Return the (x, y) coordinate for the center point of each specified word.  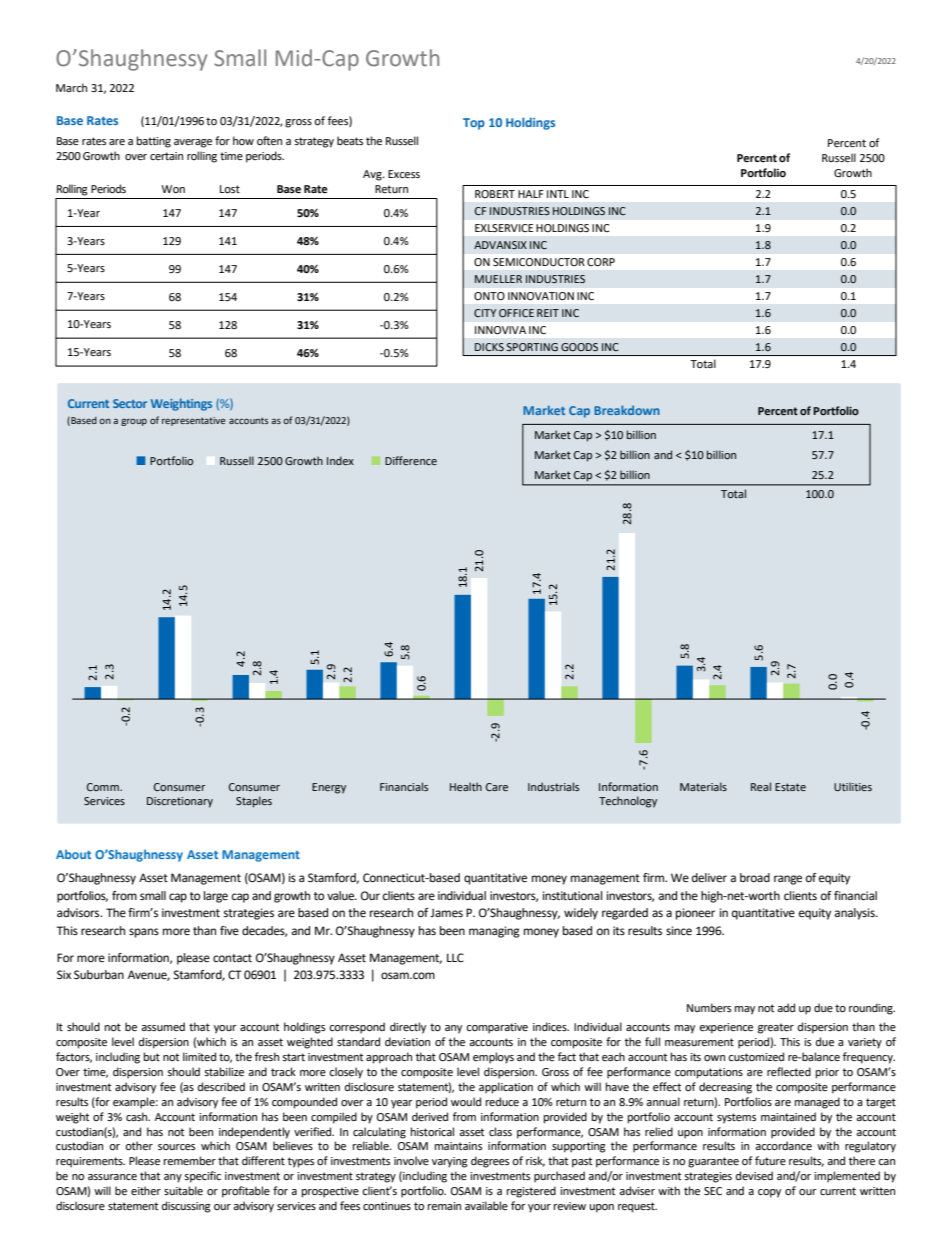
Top (474, 124)
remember (190, 1161)
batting (154, 142)
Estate (790, 787)
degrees (490, 1162)
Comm (104, 787)
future (770, 1160)
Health (466, 786)
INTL (558, 194)
